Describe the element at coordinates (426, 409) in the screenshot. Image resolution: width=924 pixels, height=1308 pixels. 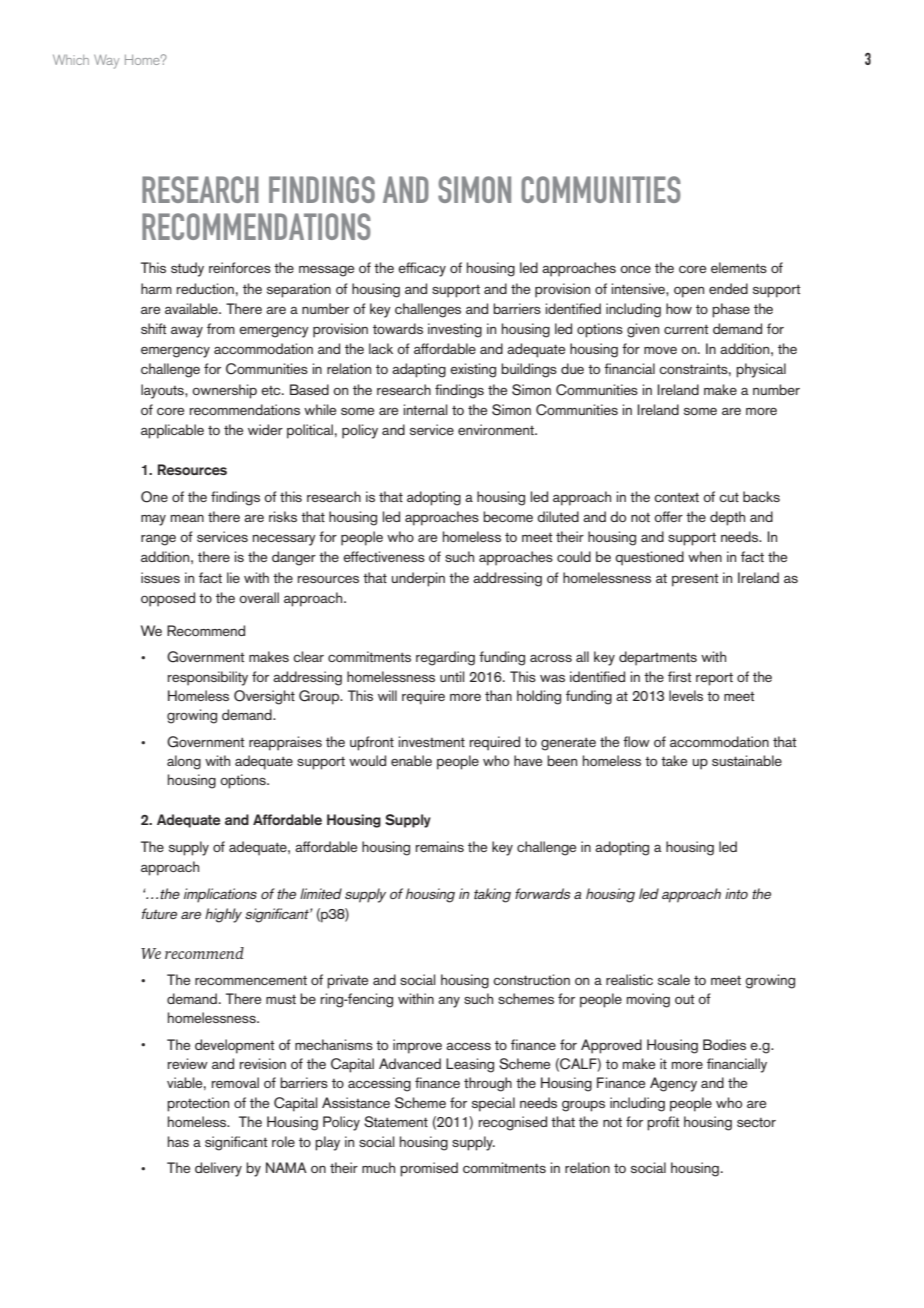
I see `internal` at that location.
